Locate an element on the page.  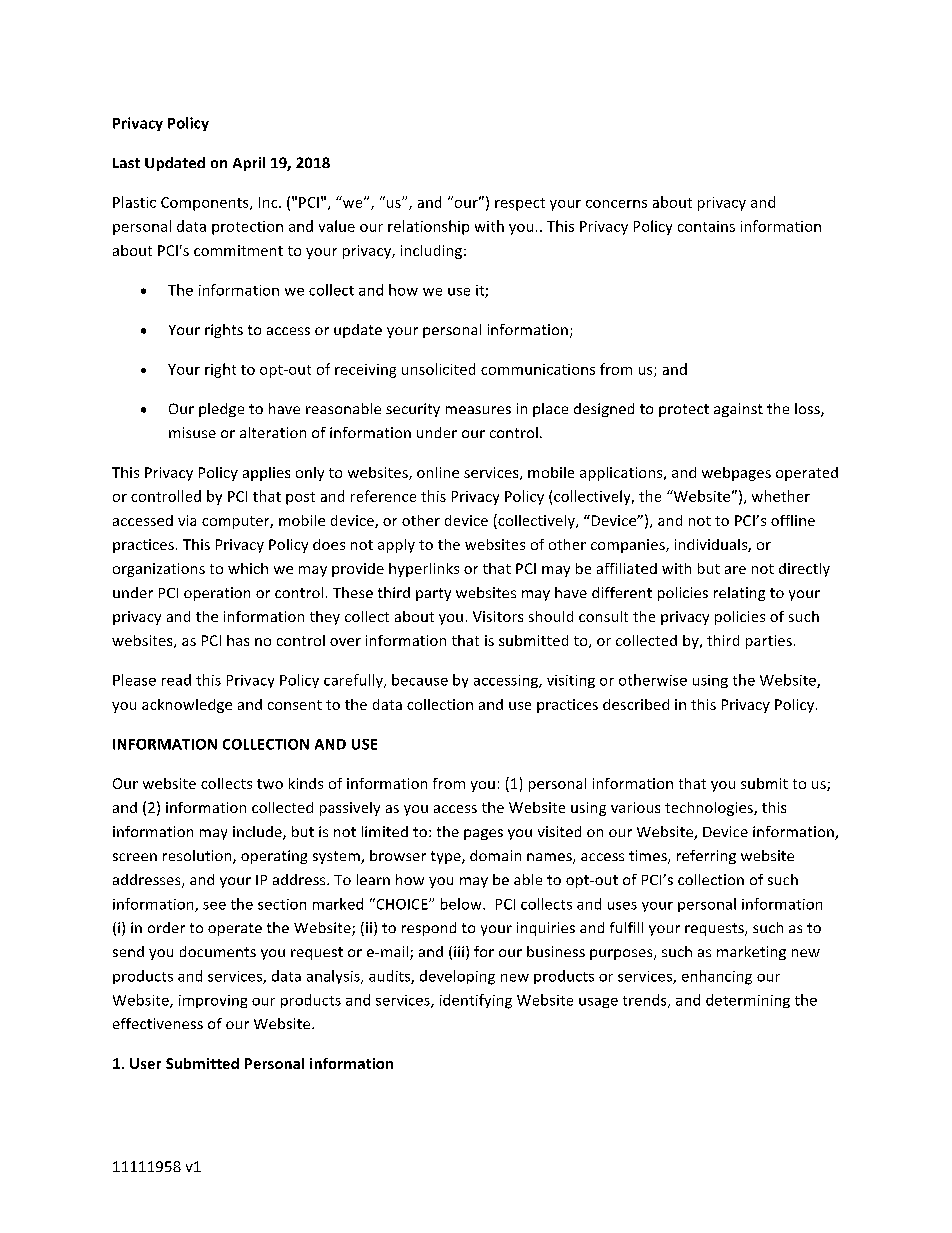
relating is located at coordinates (739, 594).
